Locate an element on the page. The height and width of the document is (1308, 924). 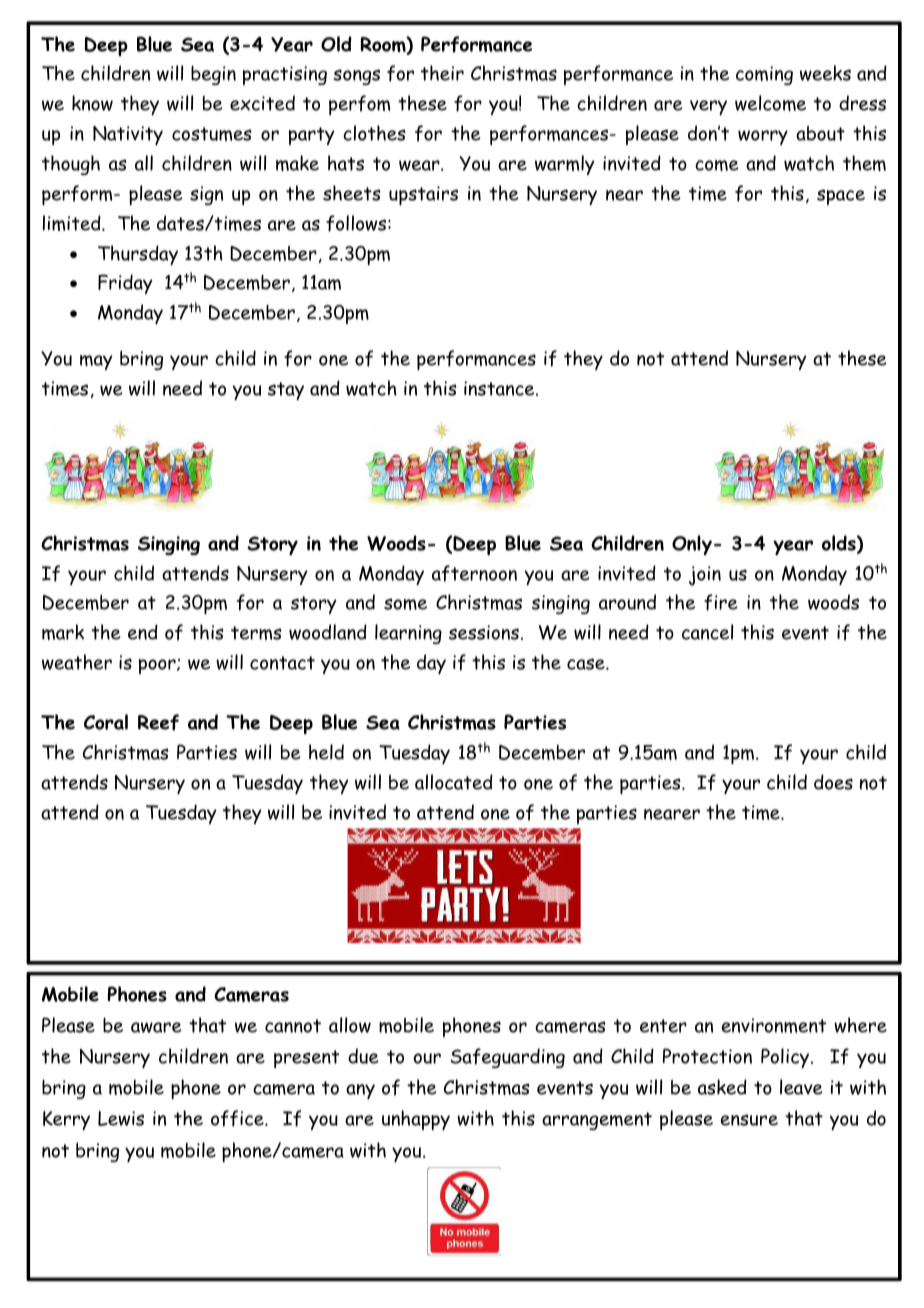
Safeguarding is located at coordinates (507, 1058).
